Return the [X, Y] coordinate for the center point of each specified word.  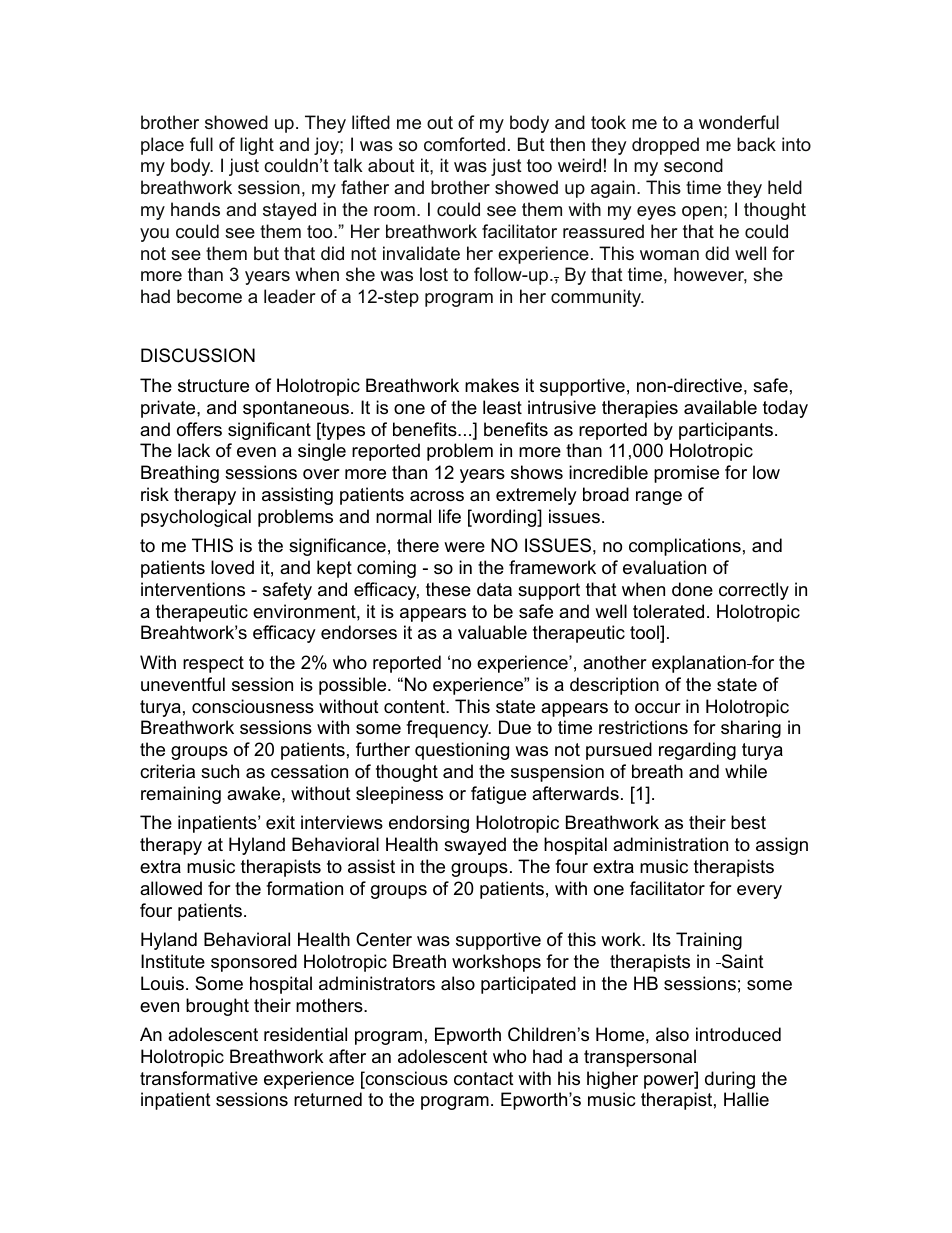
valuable [492, 632]
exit [280, 822]
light [257, 146]
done [692, 589]
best [748, 822]
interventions [193, 589]
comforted [464, 144]
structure [213, 386]
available [720, 407]
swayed [475, 846]
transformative [199, 1078]
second [693, 165]
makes [492, 385]
